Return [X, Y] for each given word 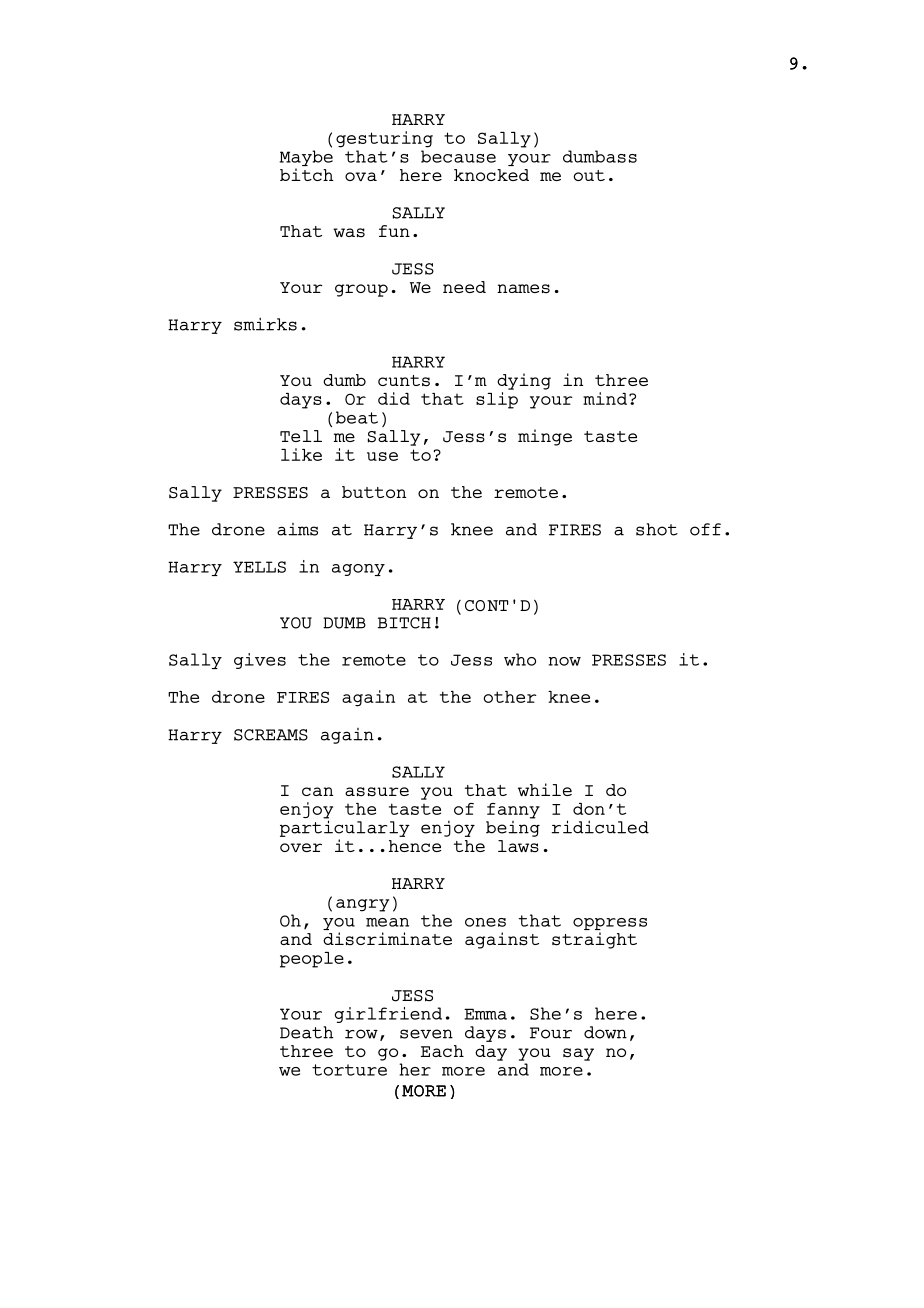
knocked [491, 175]
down [605, 1032]
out [589, 175]
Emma [485, 1014]
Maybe [306, 158]
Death [307, 1032]
